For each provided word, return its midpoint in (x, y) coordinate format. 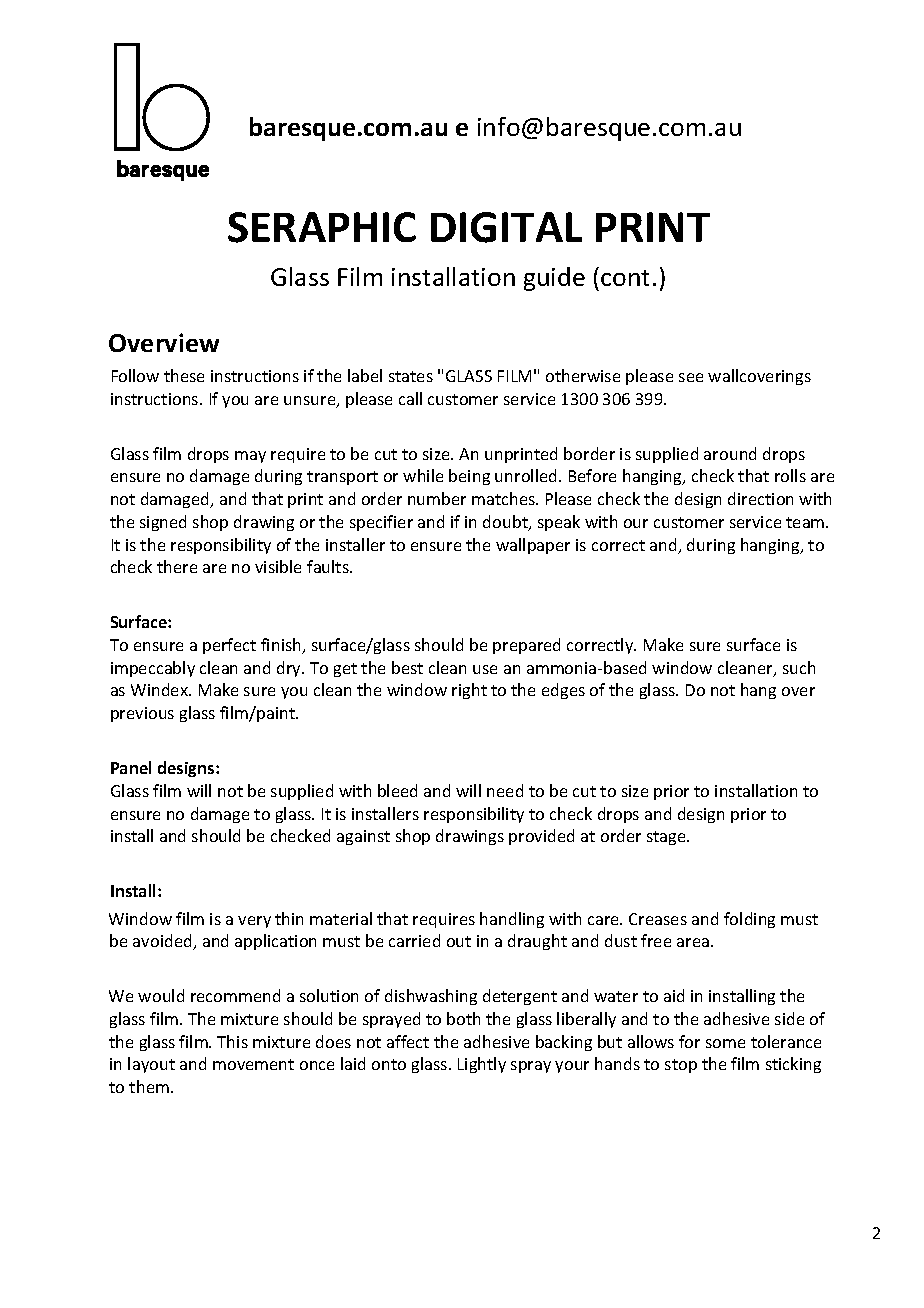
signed (163, 523)
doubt (506, 523)
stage (667, 838)
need (505, 790)
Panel (131, 767)
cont (625, 278)
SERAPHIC (322, 227)
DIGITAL (506, 227)
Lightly (482, 1065)
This (232, 1041)
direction (760, 498)
